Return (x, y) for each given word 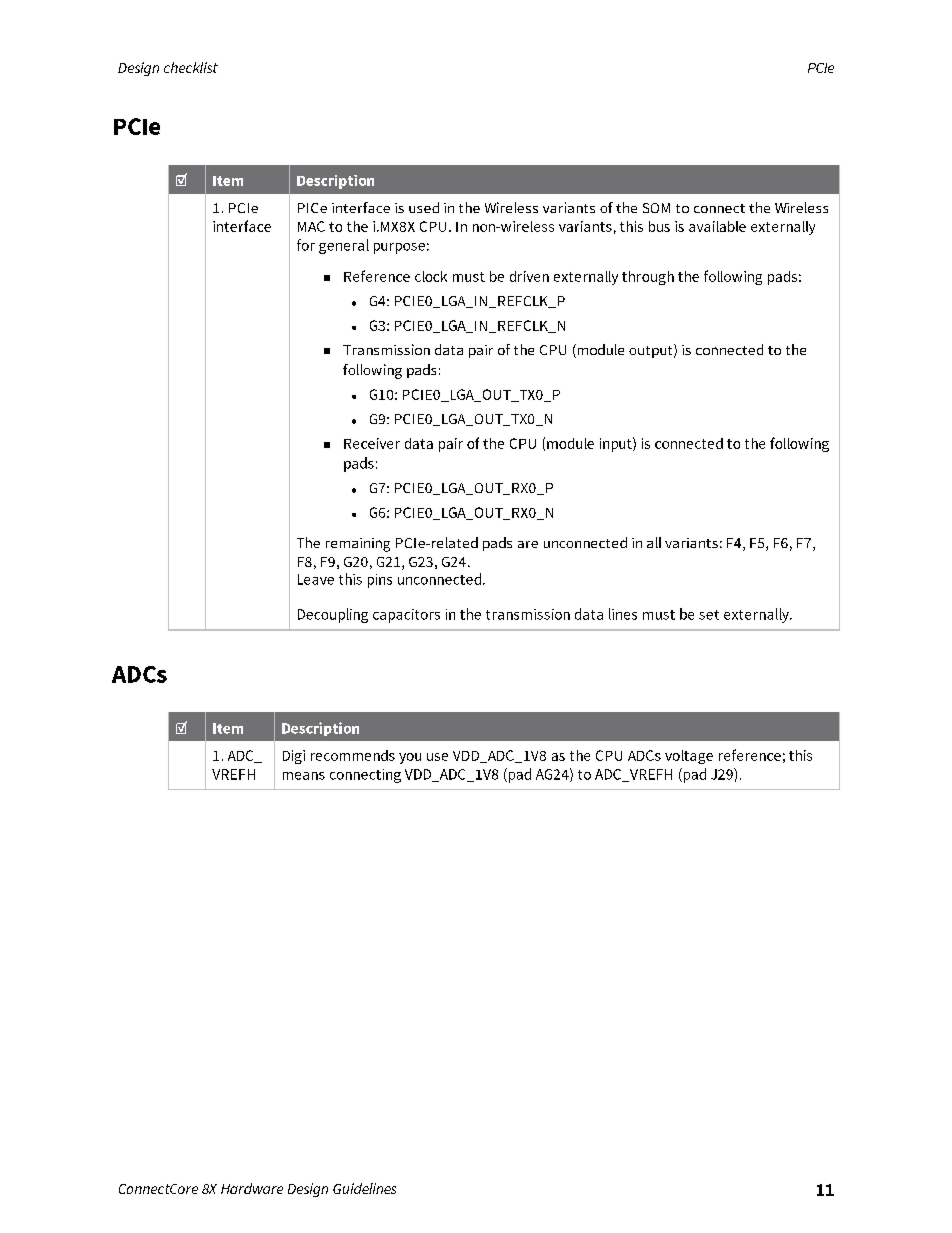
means (304, 776)
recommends (353, 755)
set (709, 615)
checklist (191, 67)
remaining (358, 545)
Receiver (372, 443)
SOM (656, 208)
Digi (294, 757)
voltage (689, 757)
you (410, 758)
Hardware (252, 1188)
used (424, 207)
